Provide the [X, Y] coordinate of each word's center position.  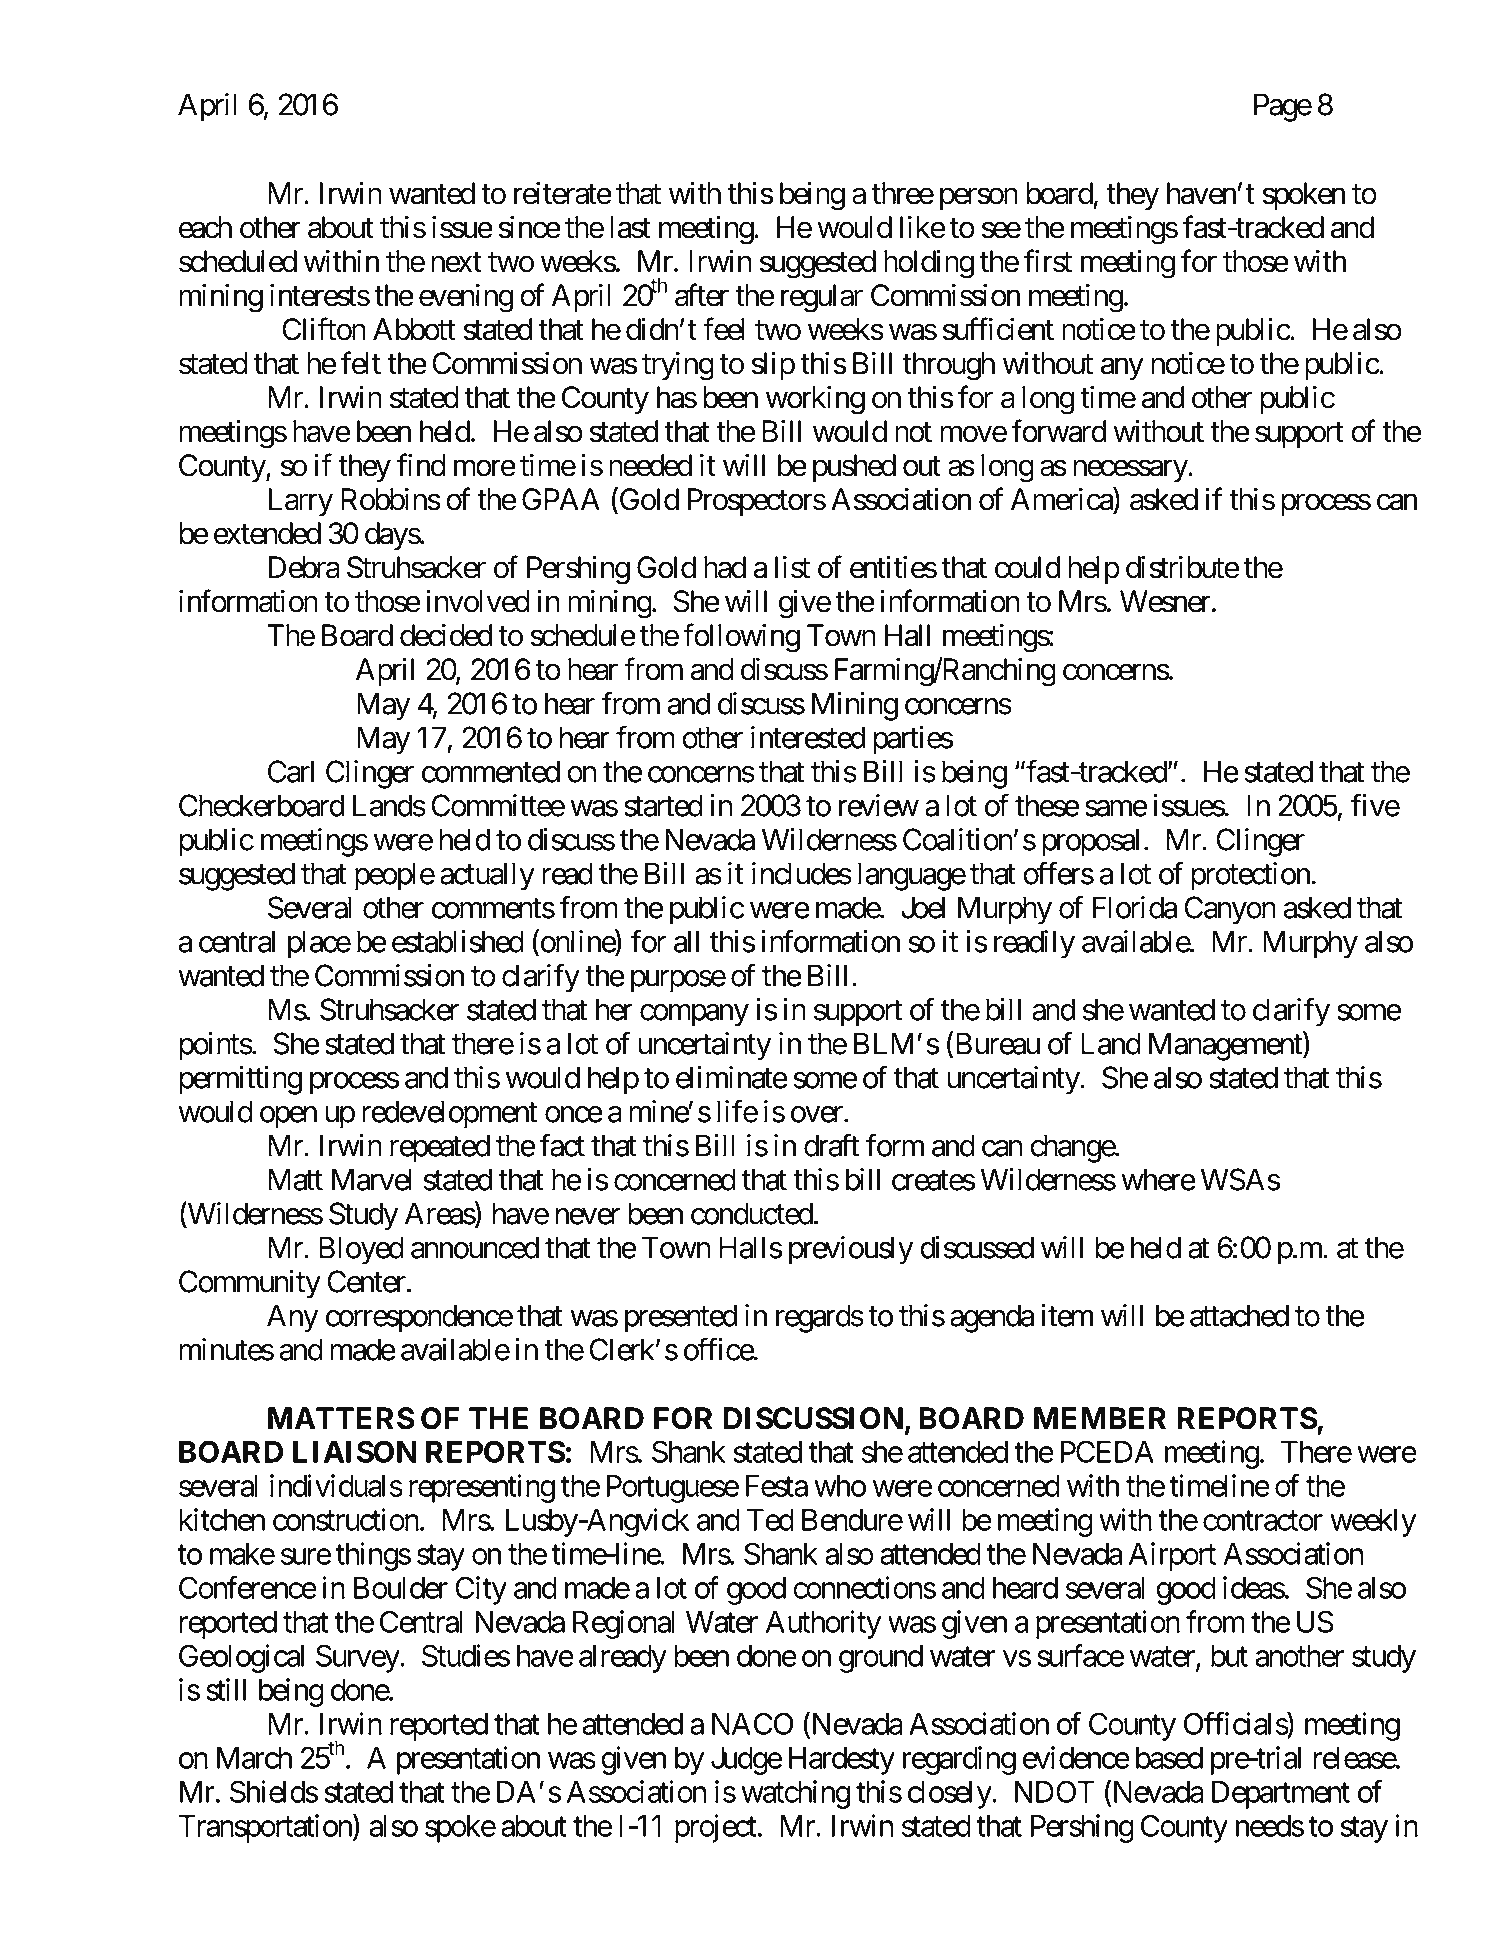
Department [1281, 1795]
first [1048, 261]
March [254, 1758]
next [456, 263]
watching [795, 1794]
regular [822, 298]
